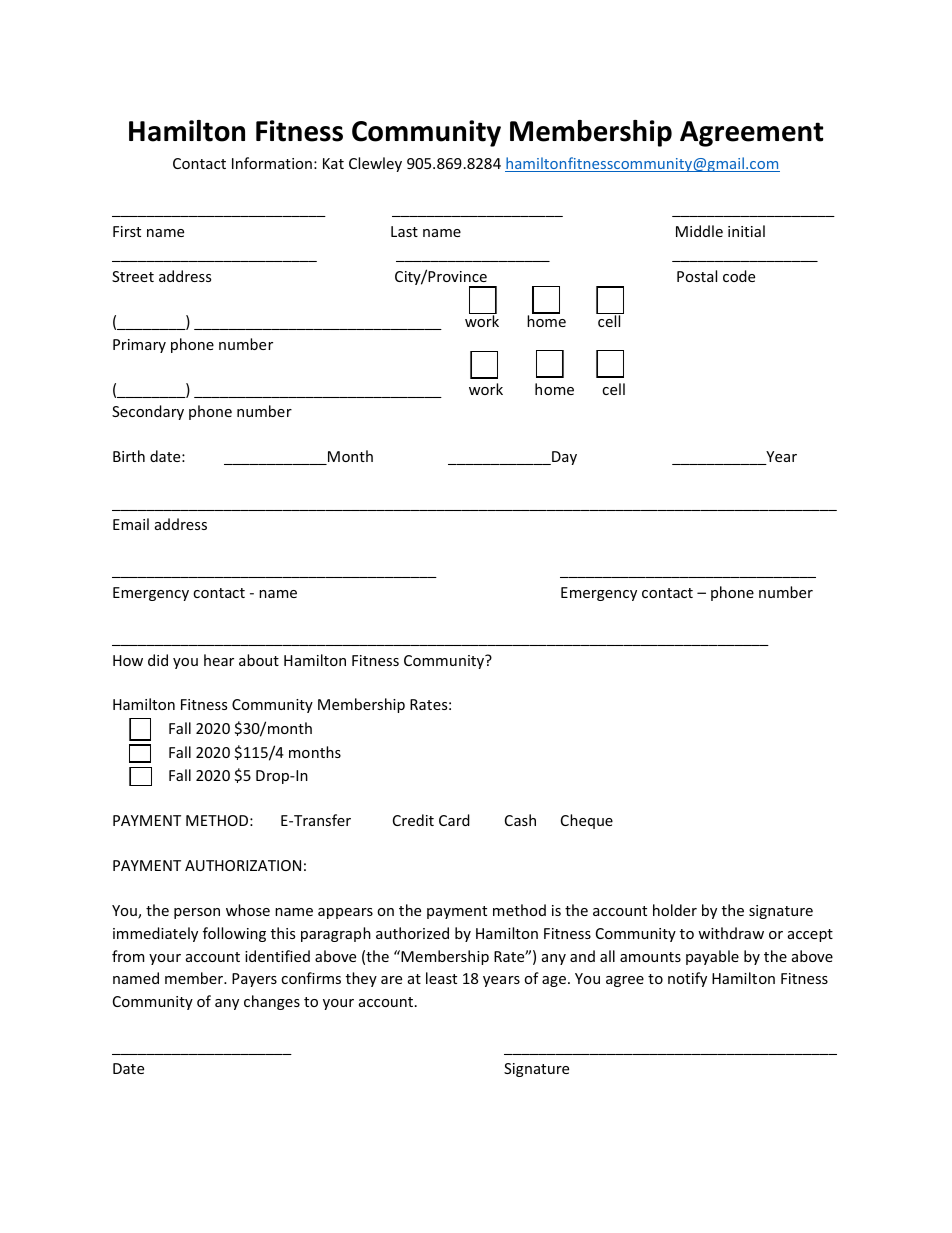 The image size is (952, 1233). Describe the element at coordinates (712, 957) in the screenshot. I see `payable` at that location.
